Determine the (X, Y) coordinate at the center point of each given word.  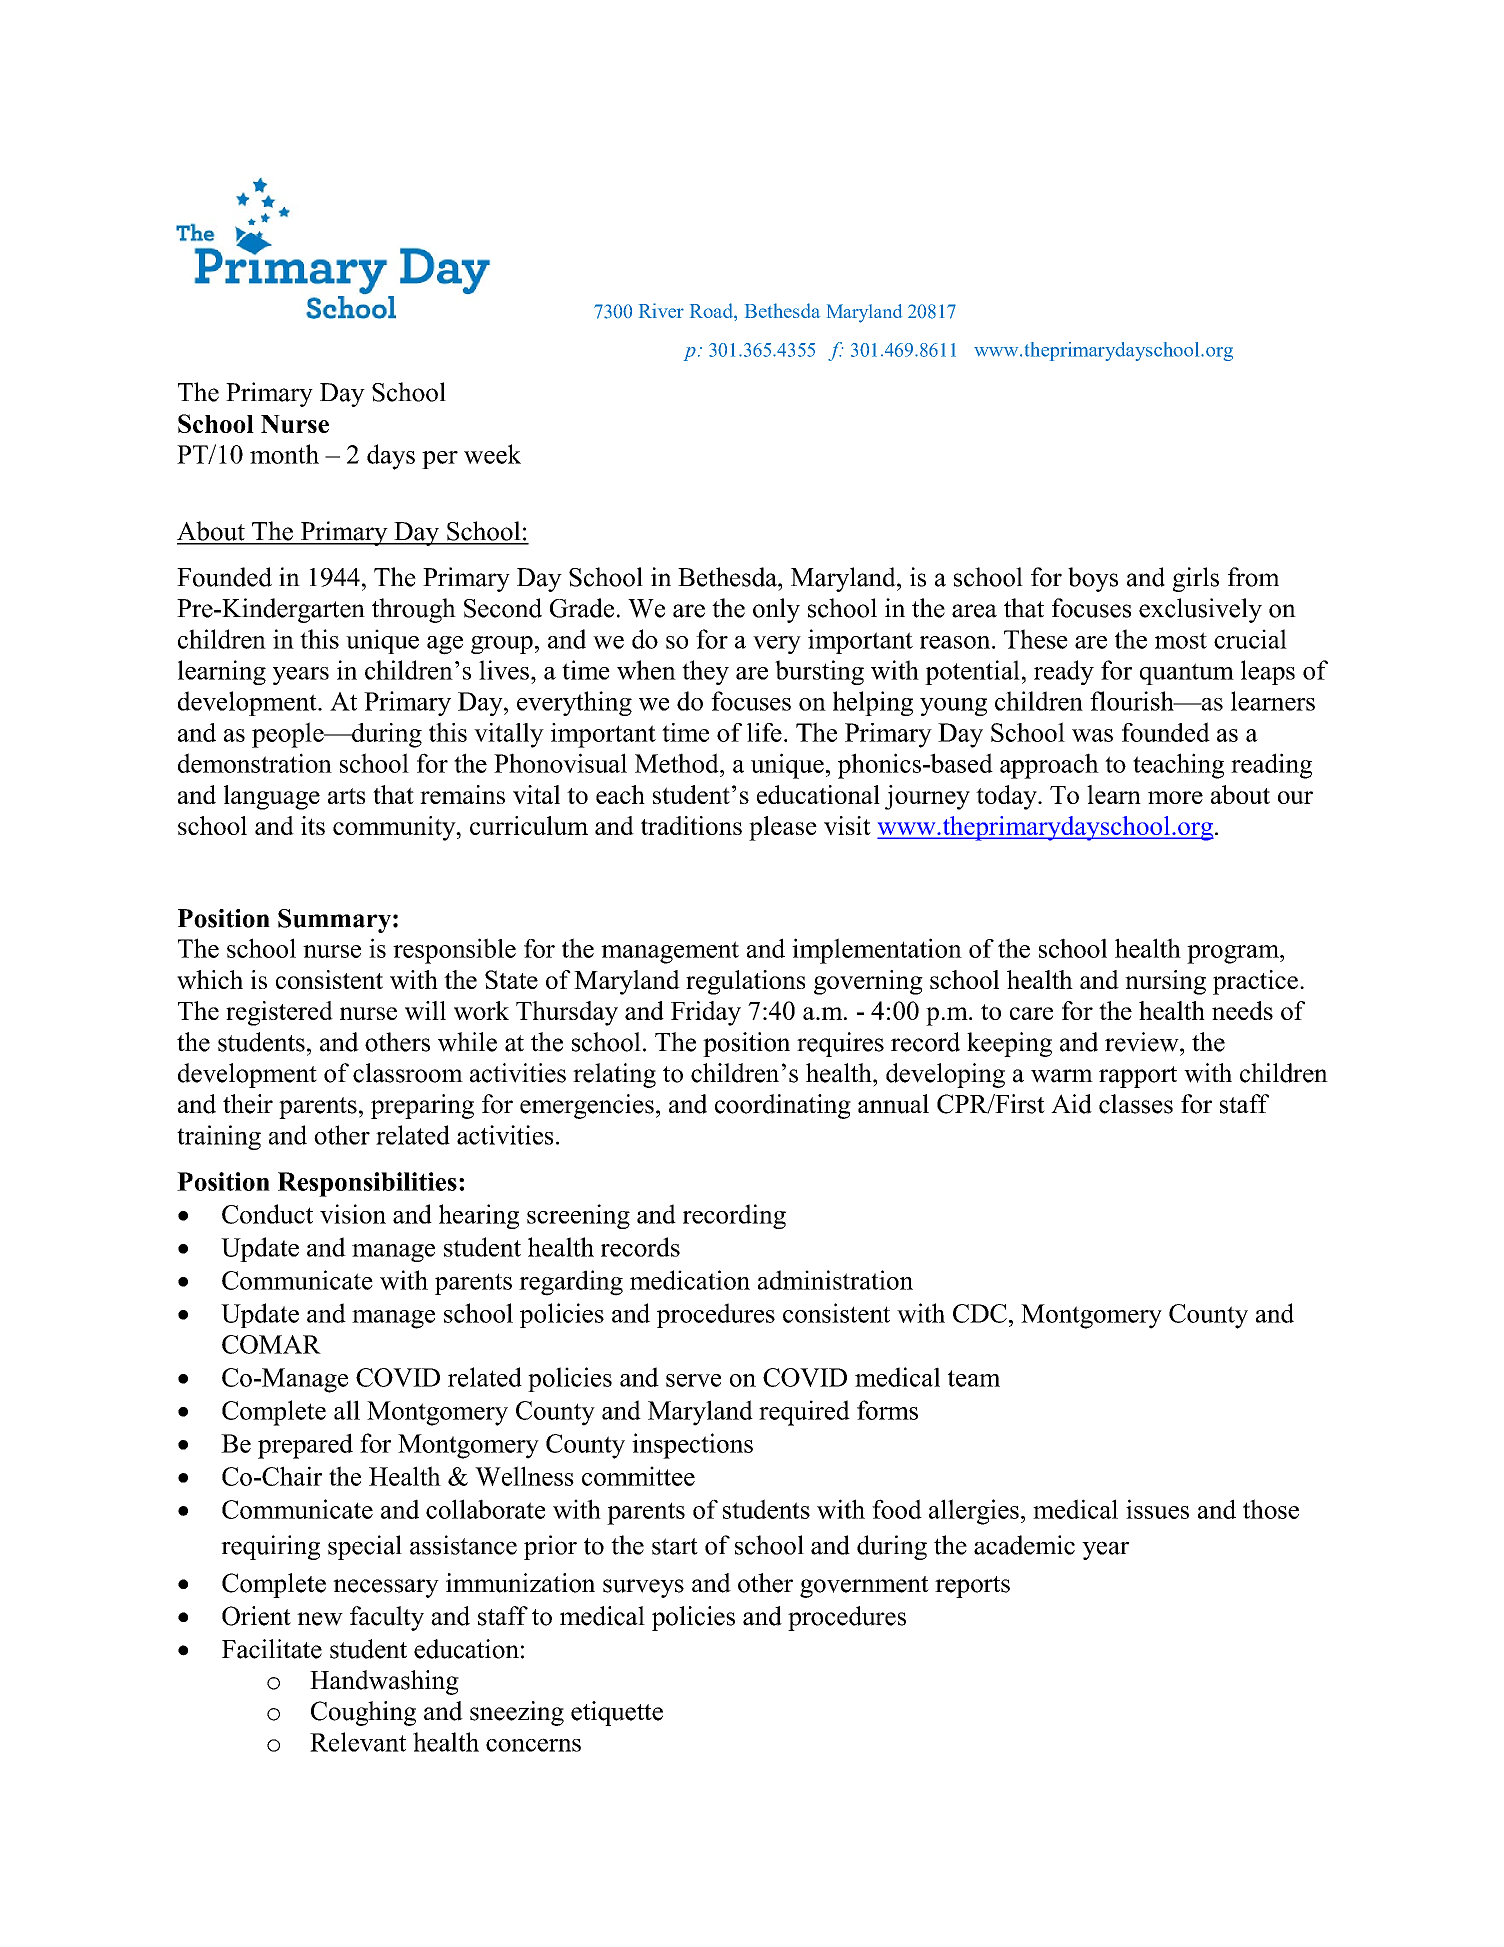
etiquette (617, 1713)
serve (693, 1380)
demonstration (255, 763)
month (284, 454)
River (661, 310)
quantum (1187, 674)
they (705, 672)
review (1143, 1042)
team (974, 1378)
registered (279, 1013)
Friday (706, 1013)
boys (1093, 579)
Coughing (363, 1713)
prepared (305, 1446)
